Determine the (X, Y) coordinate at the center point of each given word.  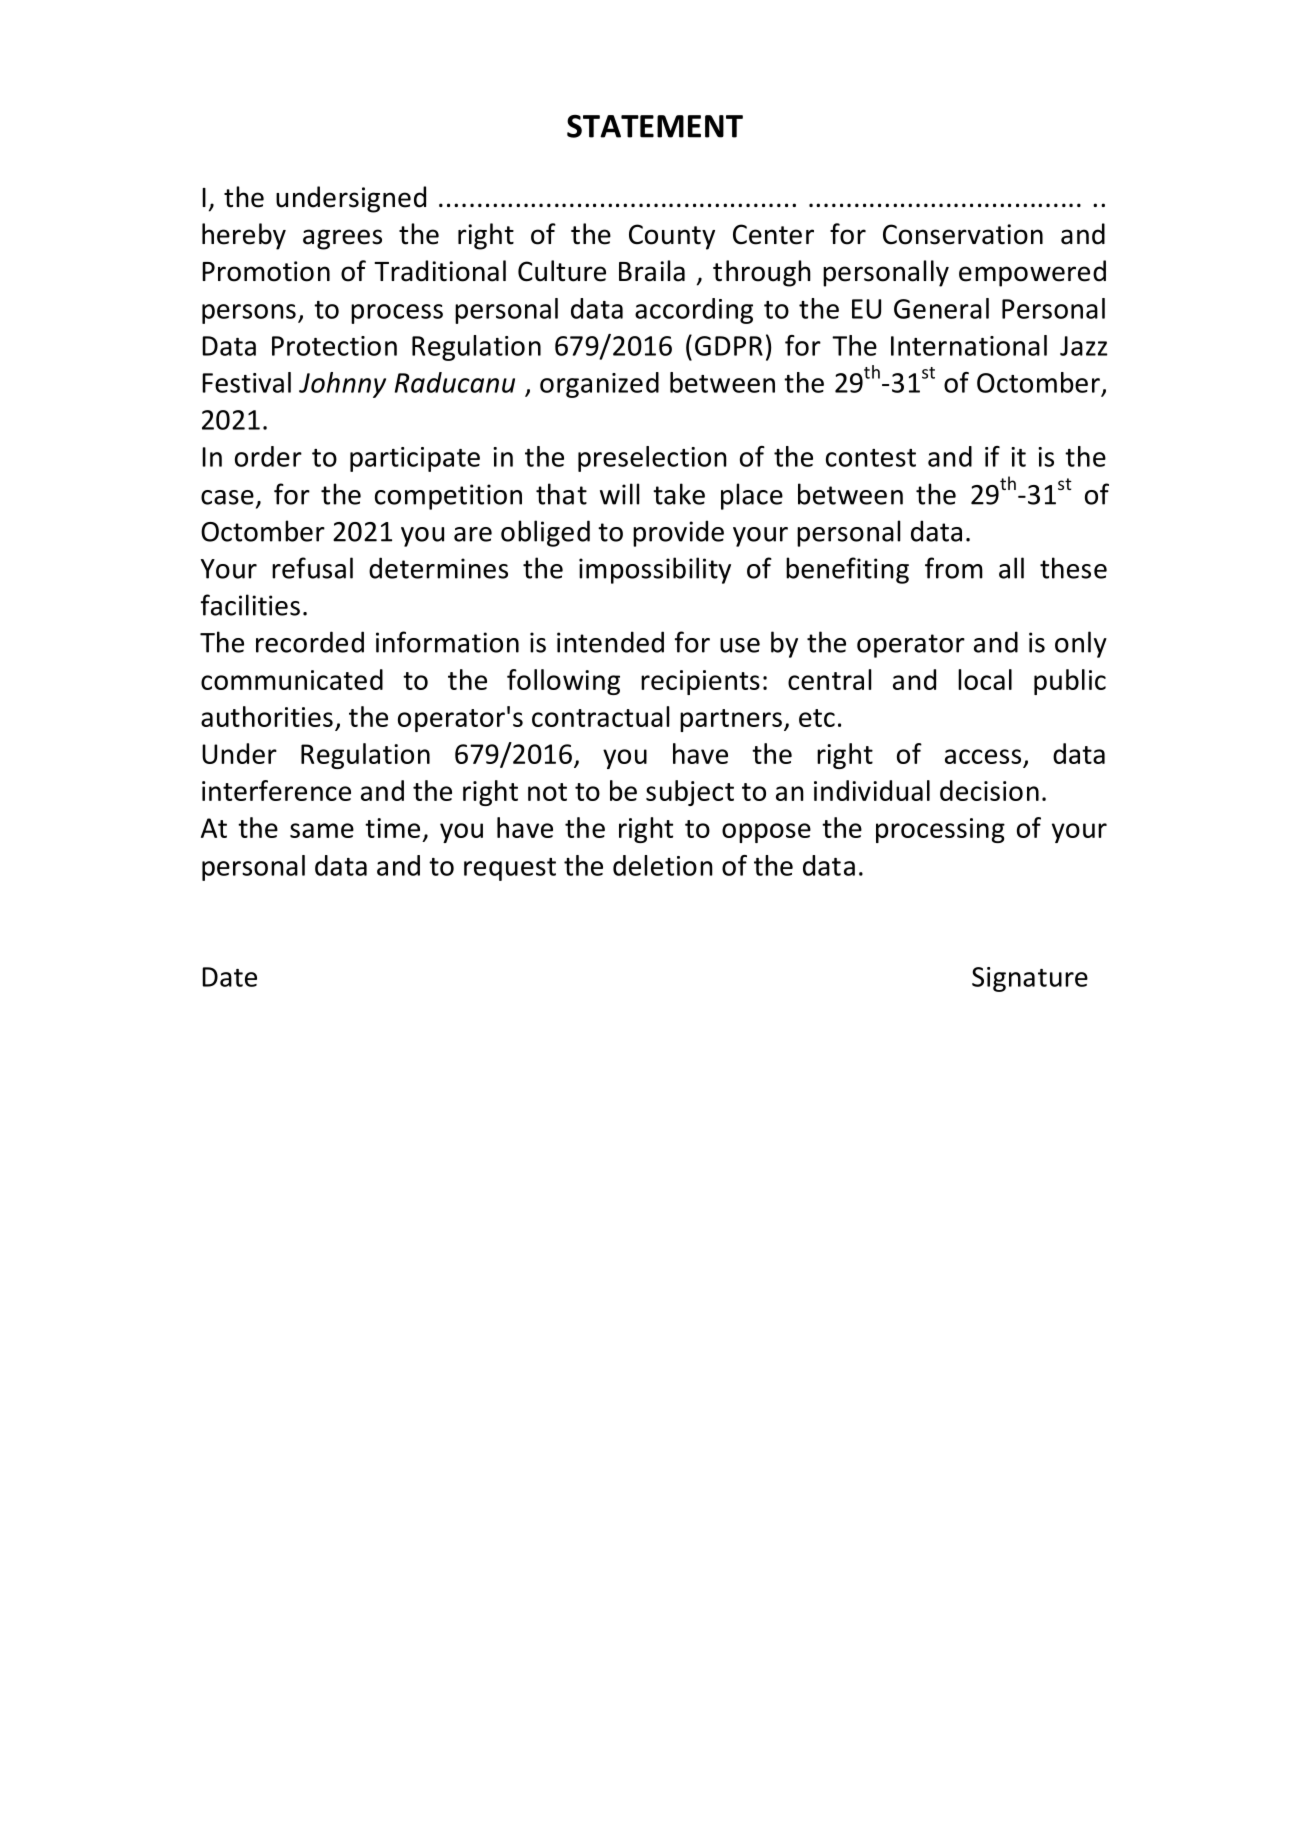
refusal (312, 568)
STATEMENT (655, 126)
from (954, 568)
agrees (342, 239)
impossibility (655, 570)
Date (229, 977)
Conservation (963, 234)
